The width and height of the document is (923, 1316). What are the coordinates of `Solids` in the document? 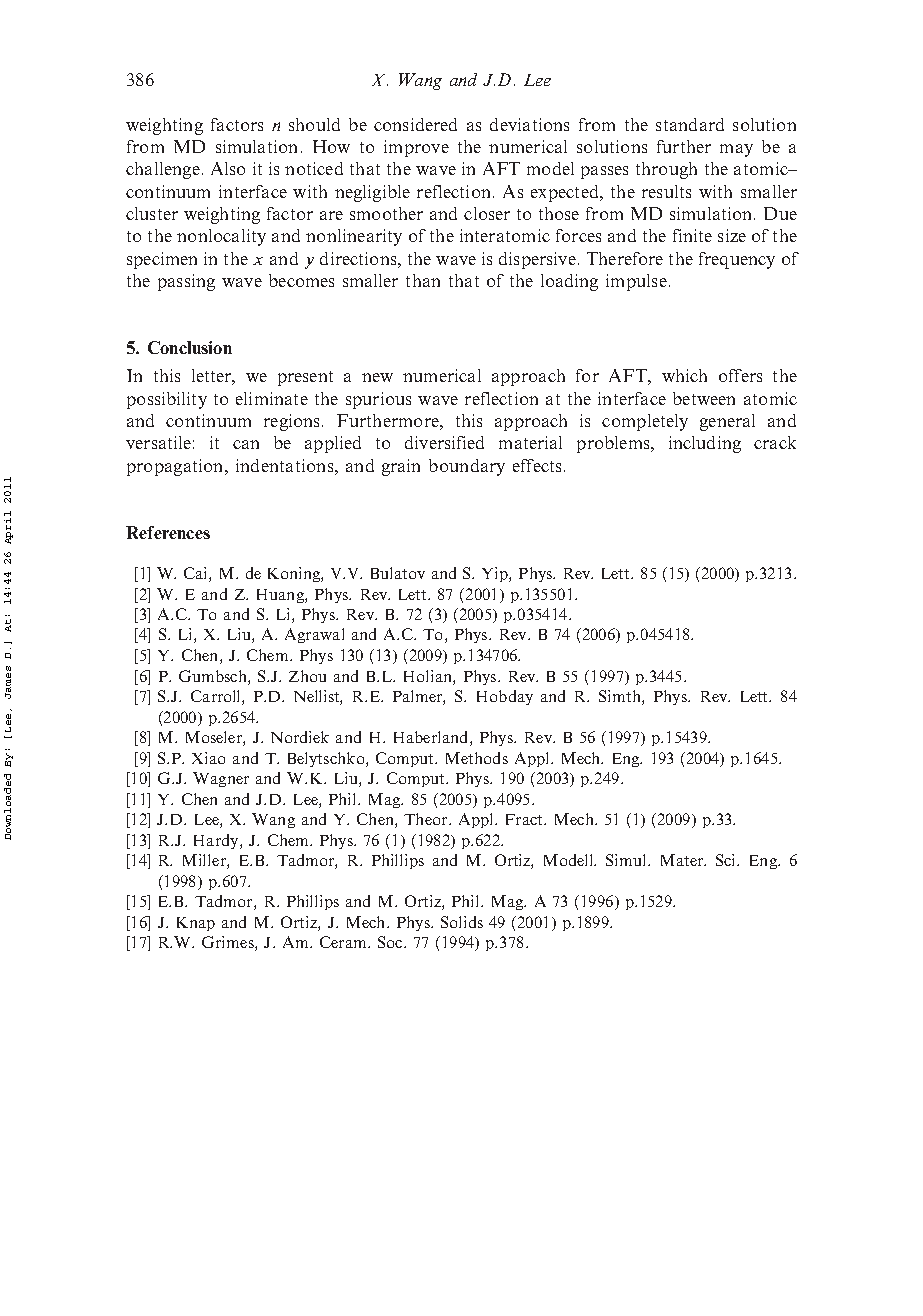 It's located at (462, 922).
